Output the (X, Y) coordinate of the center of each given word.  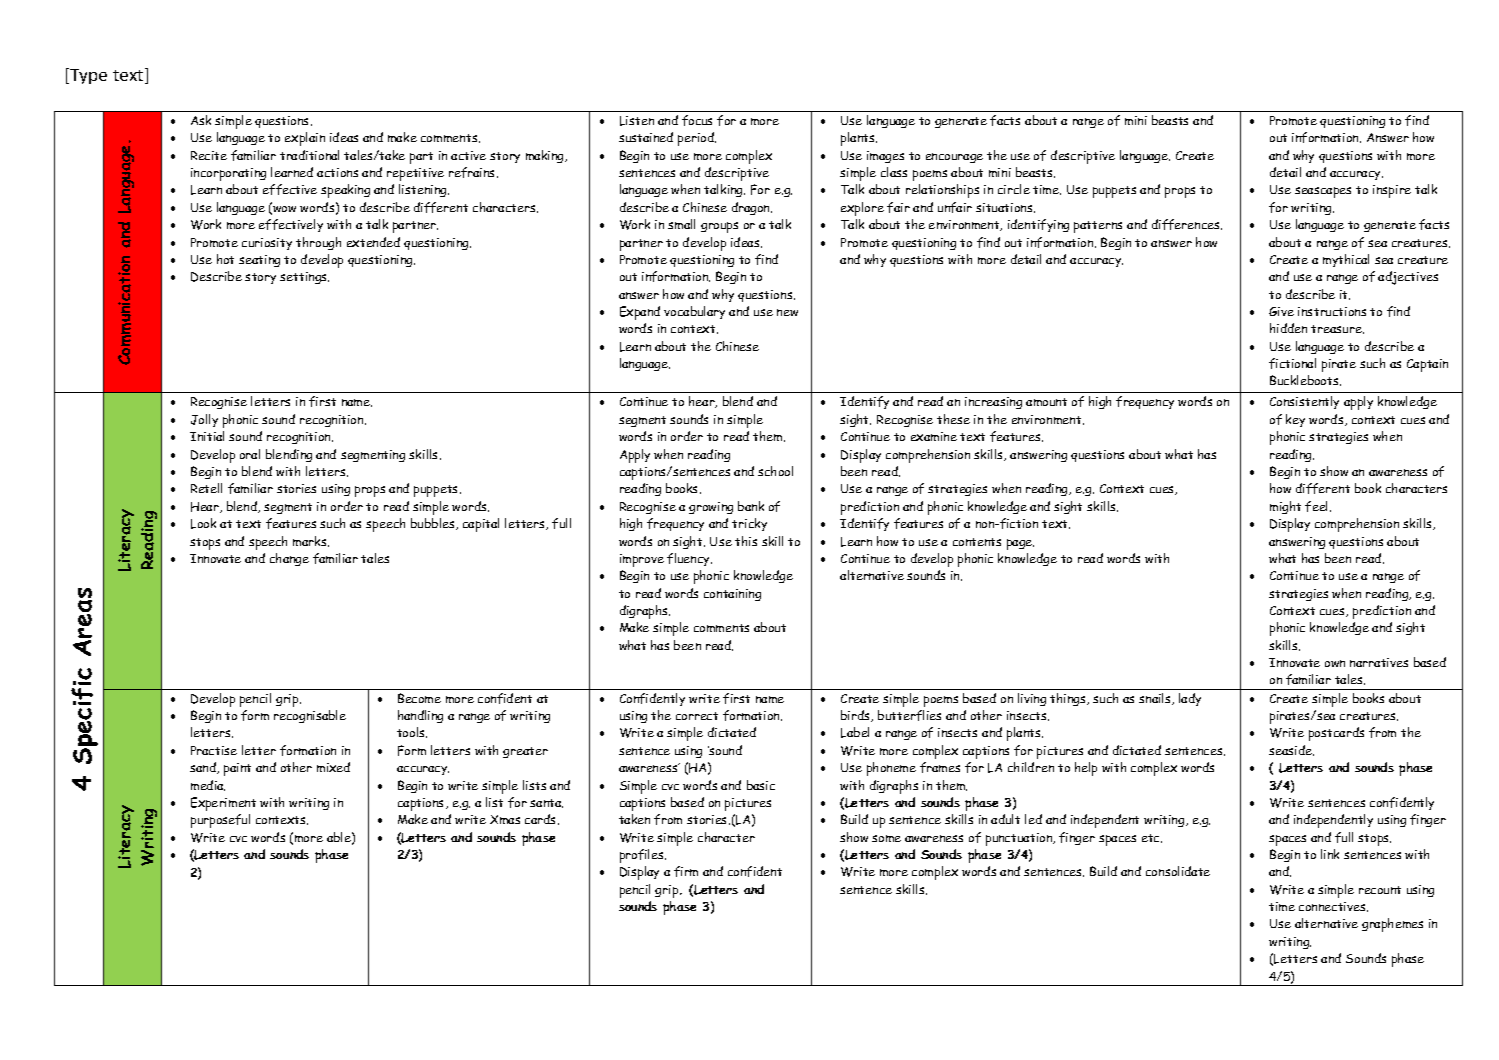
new (787, 312)
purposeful (220, 821)
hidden (1288, 328)
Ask (201, 120)
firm (686, 871)
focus (697, 120)
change (289, 559)
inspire (1392, 191)
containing (732, 595)
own (1335, 663)
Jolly (204, 420)
